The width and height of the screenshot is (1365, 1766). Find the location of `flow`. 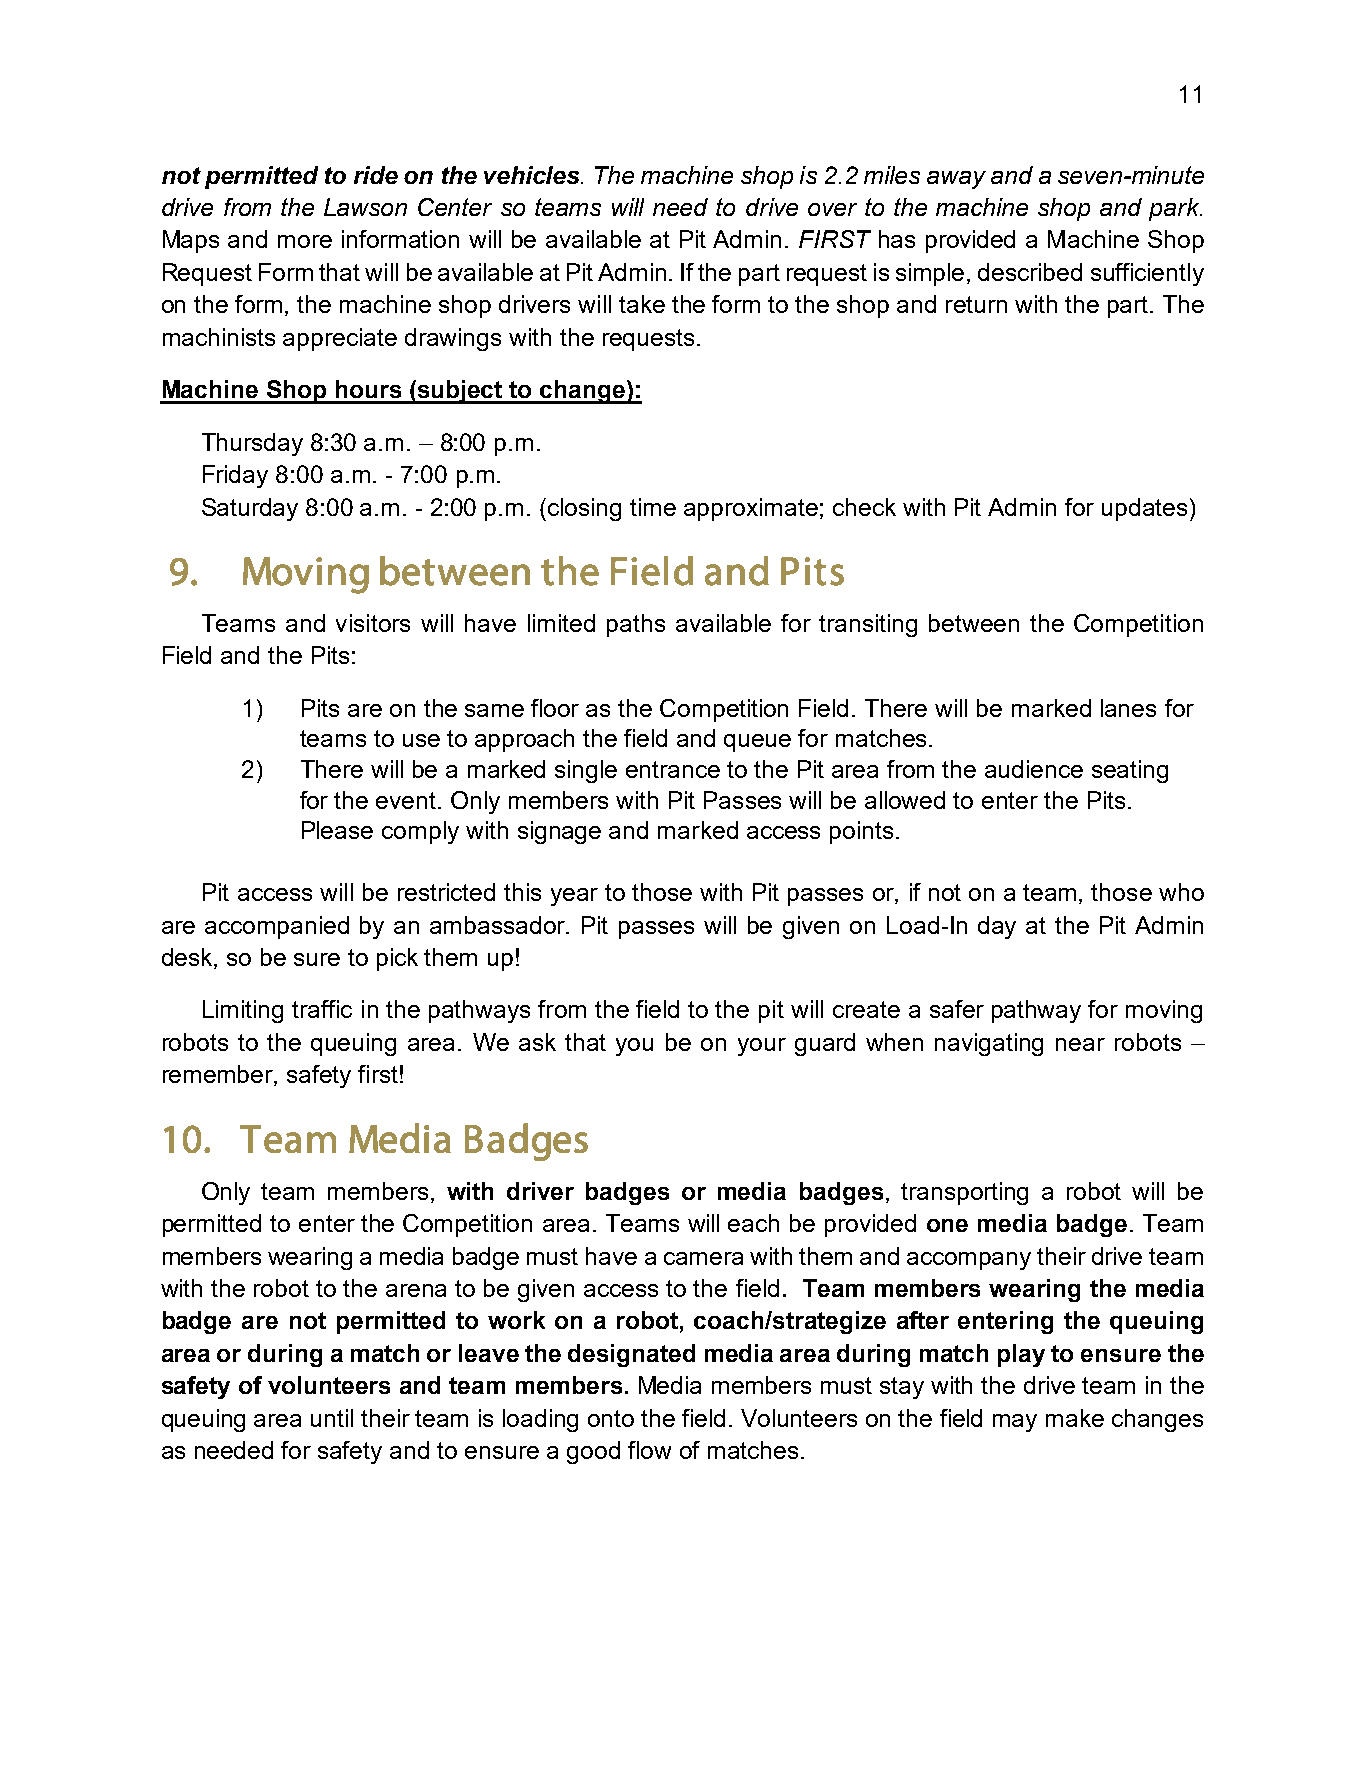

flow is located at coordinates (649, 1450).
